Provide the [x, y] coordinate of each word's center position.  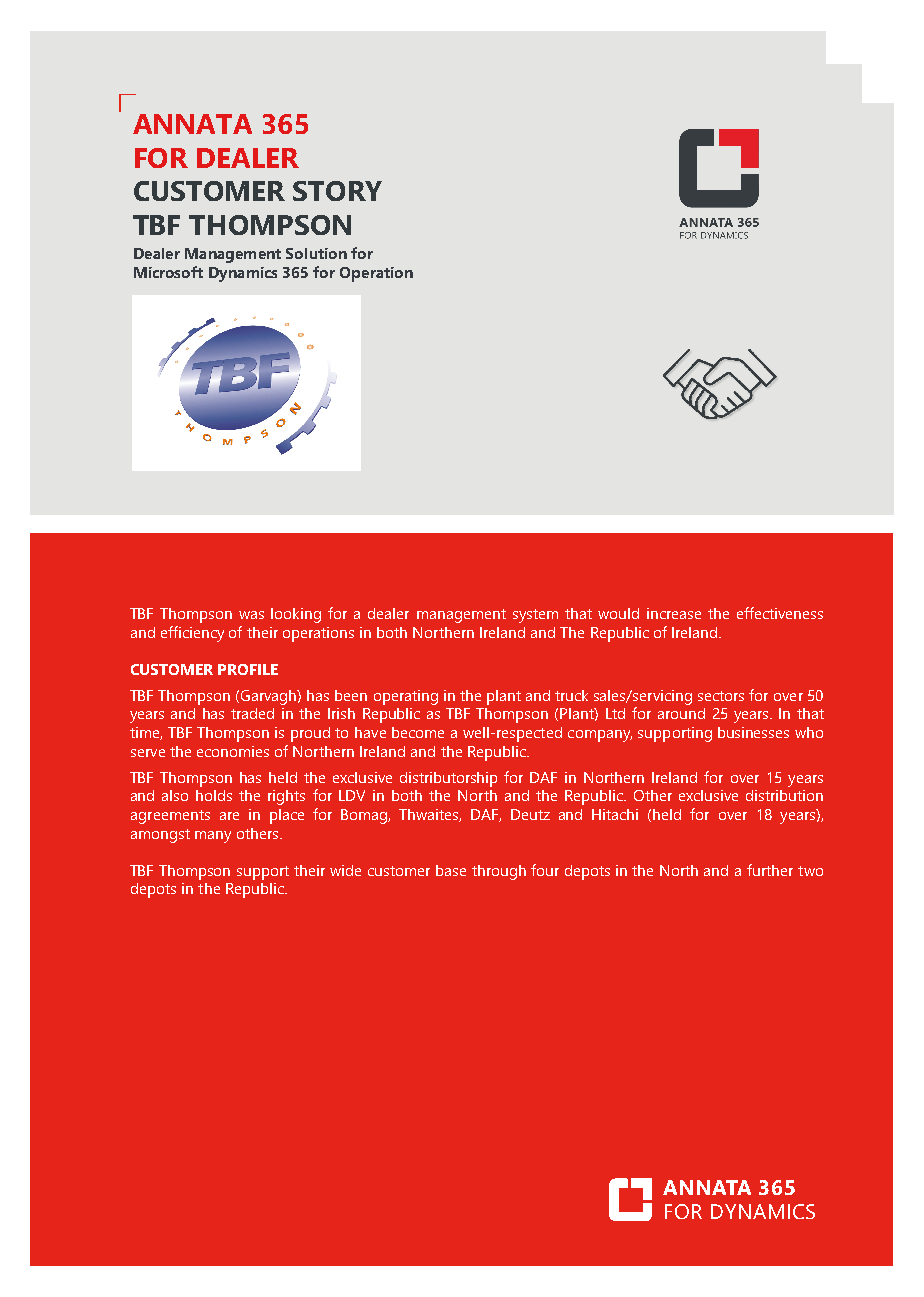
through [499, 872]
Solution [316, 253]
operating [406, 697]
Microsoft [168, 272]
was [251, 615]
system [535, 616]
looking [296, 615]
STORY [337, 191]
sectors [721, 696]
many [213, 837]
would [618, 613]
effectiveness [780, 613]
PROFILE [248, 669]
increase [674, 613]
